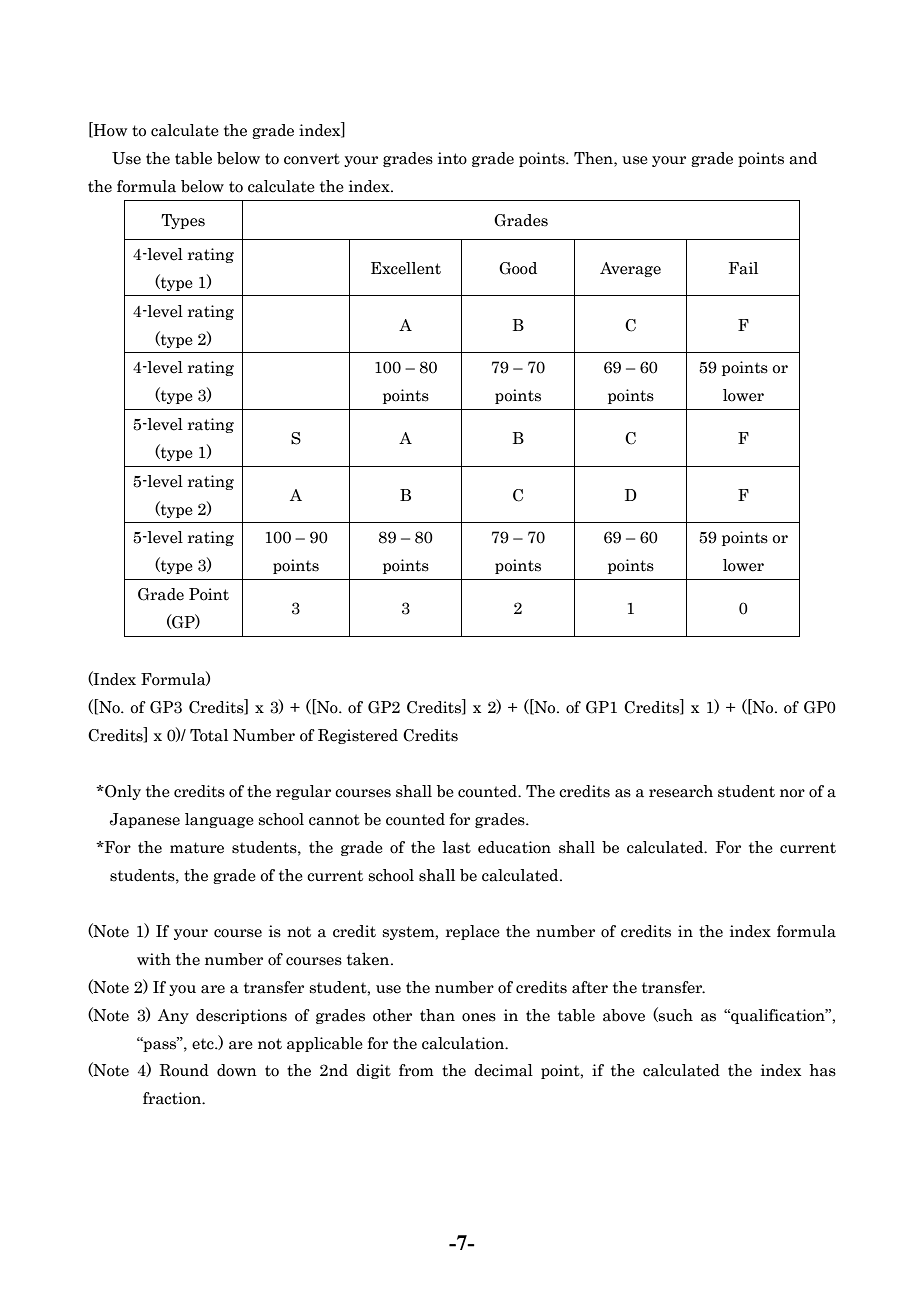  Describe the element at coordinates (503, 1070) in the page. I see `decimal` at that location.
